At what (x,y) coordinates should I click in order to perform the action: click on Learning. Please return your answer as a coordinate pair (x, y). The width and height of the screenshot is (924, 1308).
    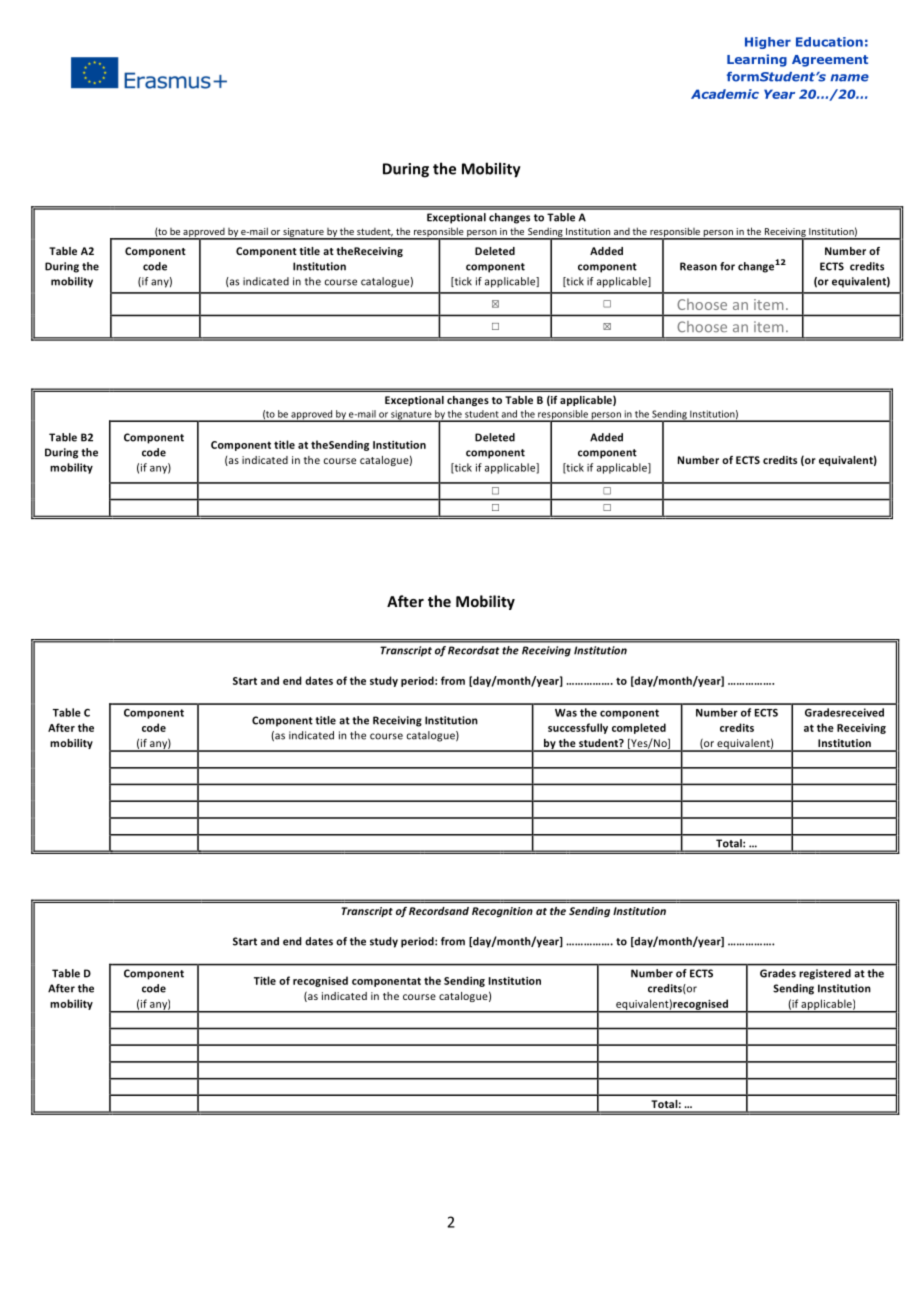
    Looking at the image, I should click on (757, 60).
